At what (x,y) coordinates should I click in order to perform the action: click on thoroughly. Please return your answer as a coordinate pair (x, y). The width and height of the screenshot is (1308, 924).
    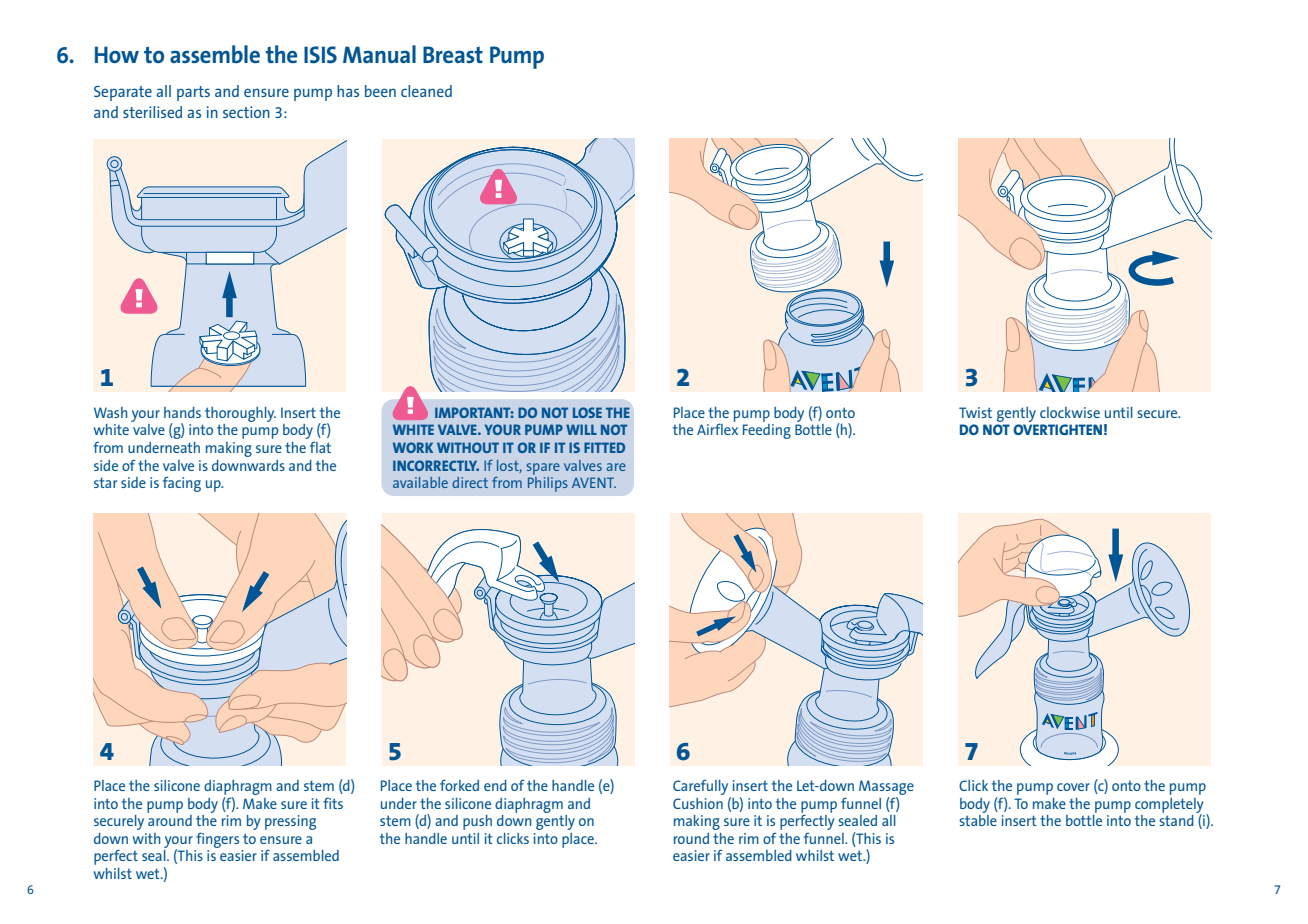
    Looking at the image, I should click on (240, 414).
